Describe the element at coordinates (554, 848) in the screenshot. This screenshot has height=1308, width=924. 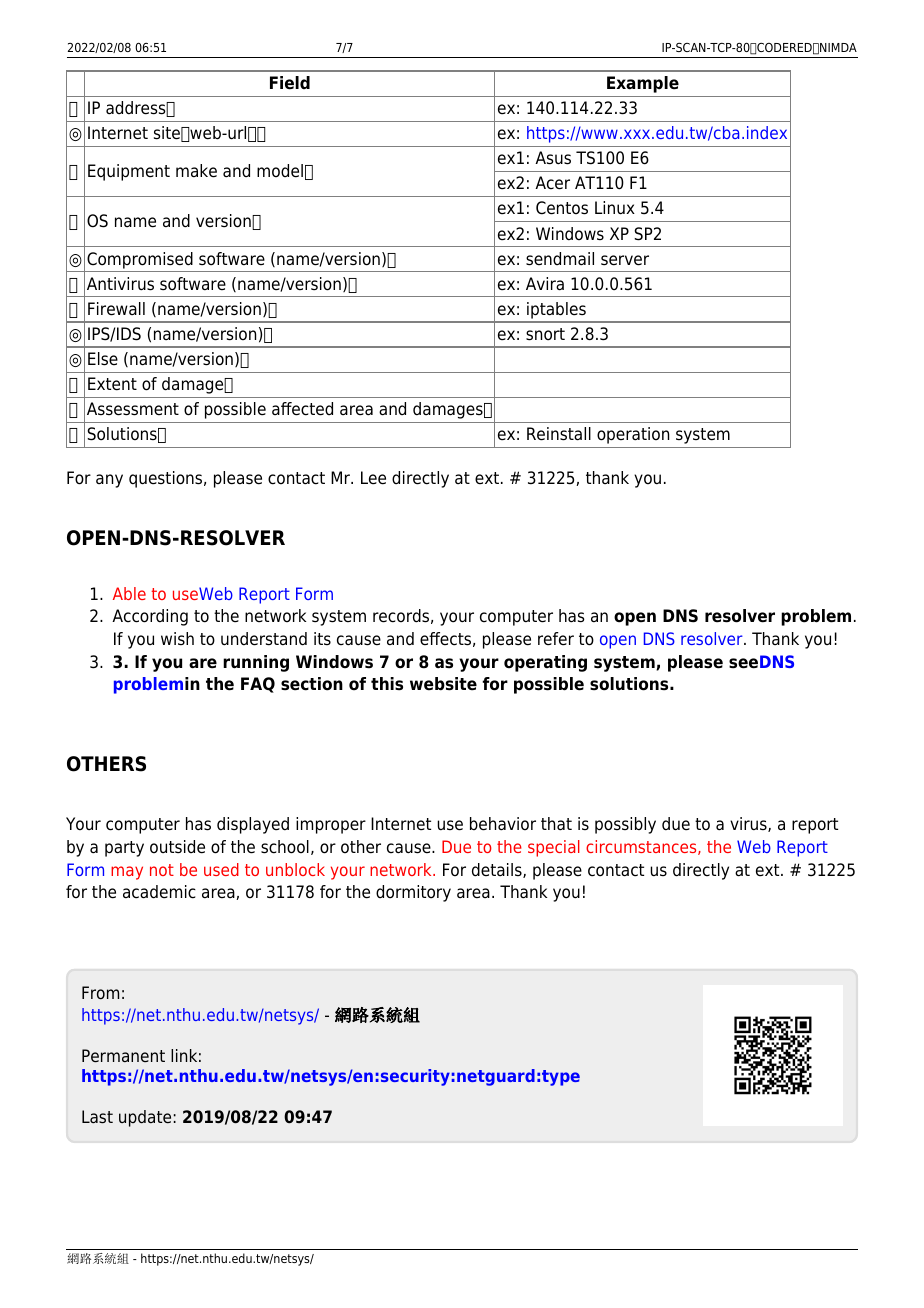
I see `special` at that location.
